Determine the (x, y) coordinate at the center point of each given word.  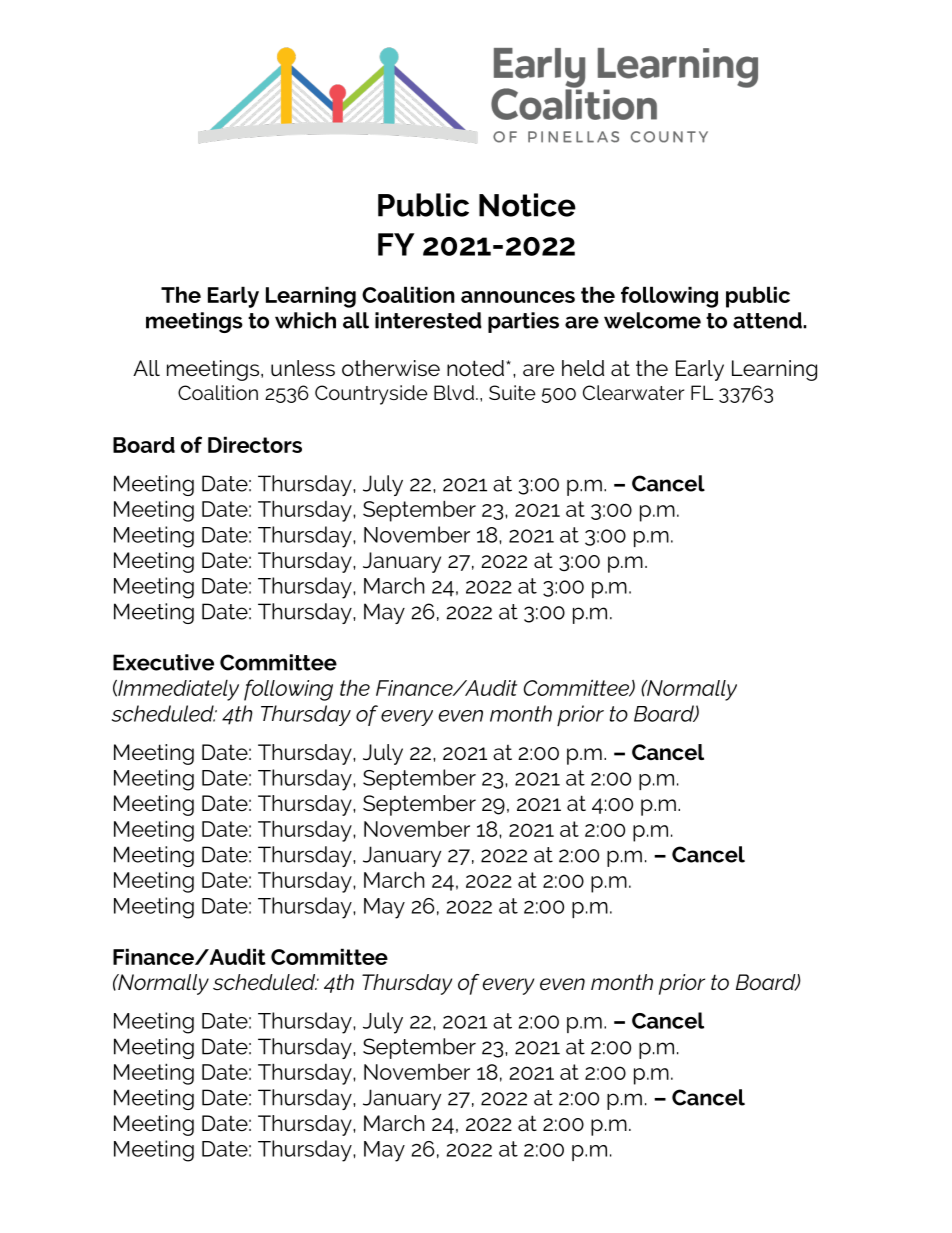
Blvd (454, 392)
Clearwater (633, 392)
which (305, 320)
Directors (255, 444)
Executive (163, 662)
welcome (652, 320)
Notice (527, 205)
